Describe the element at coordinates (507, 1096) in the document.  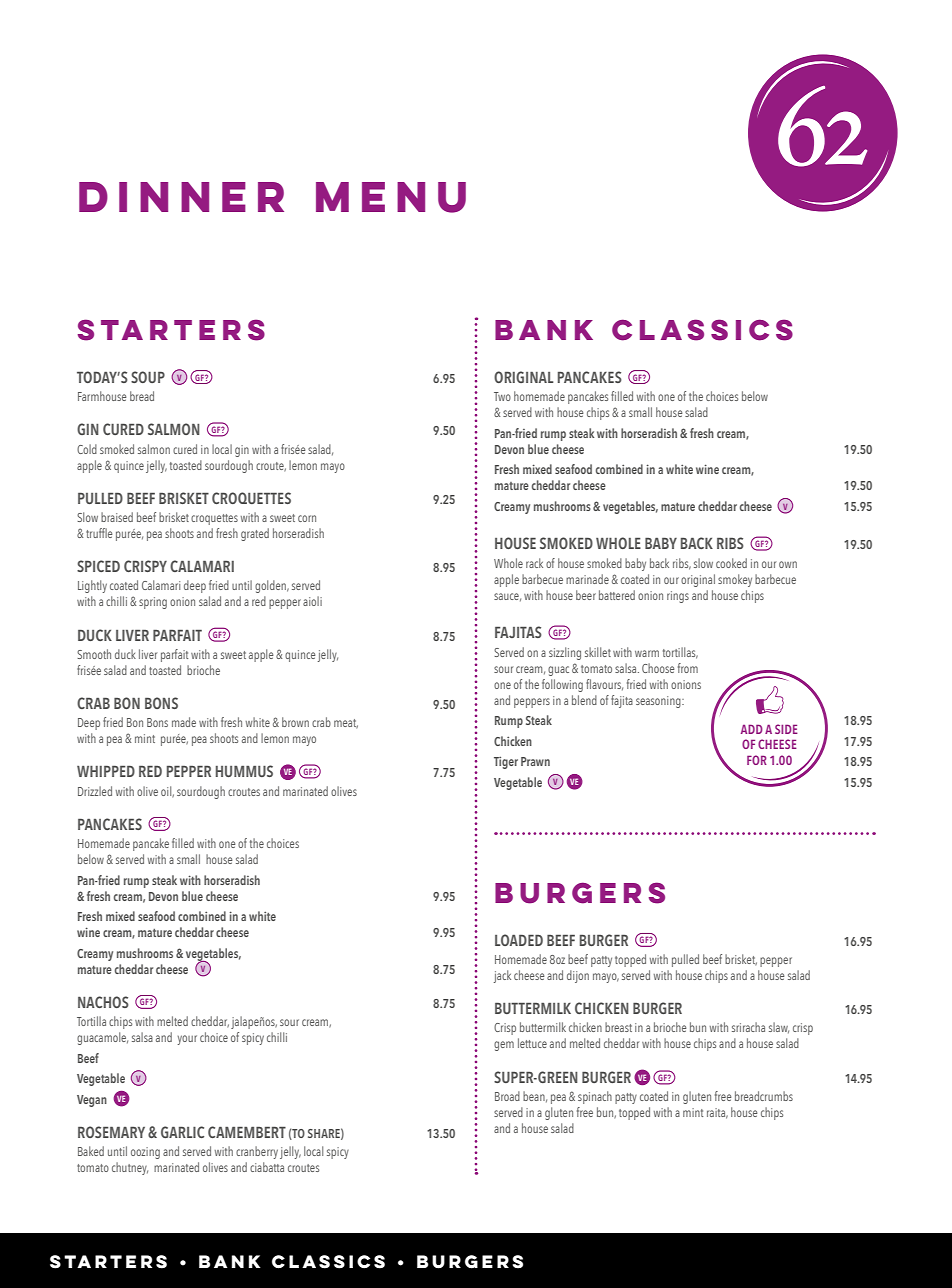
I see `Broad` at that location.
